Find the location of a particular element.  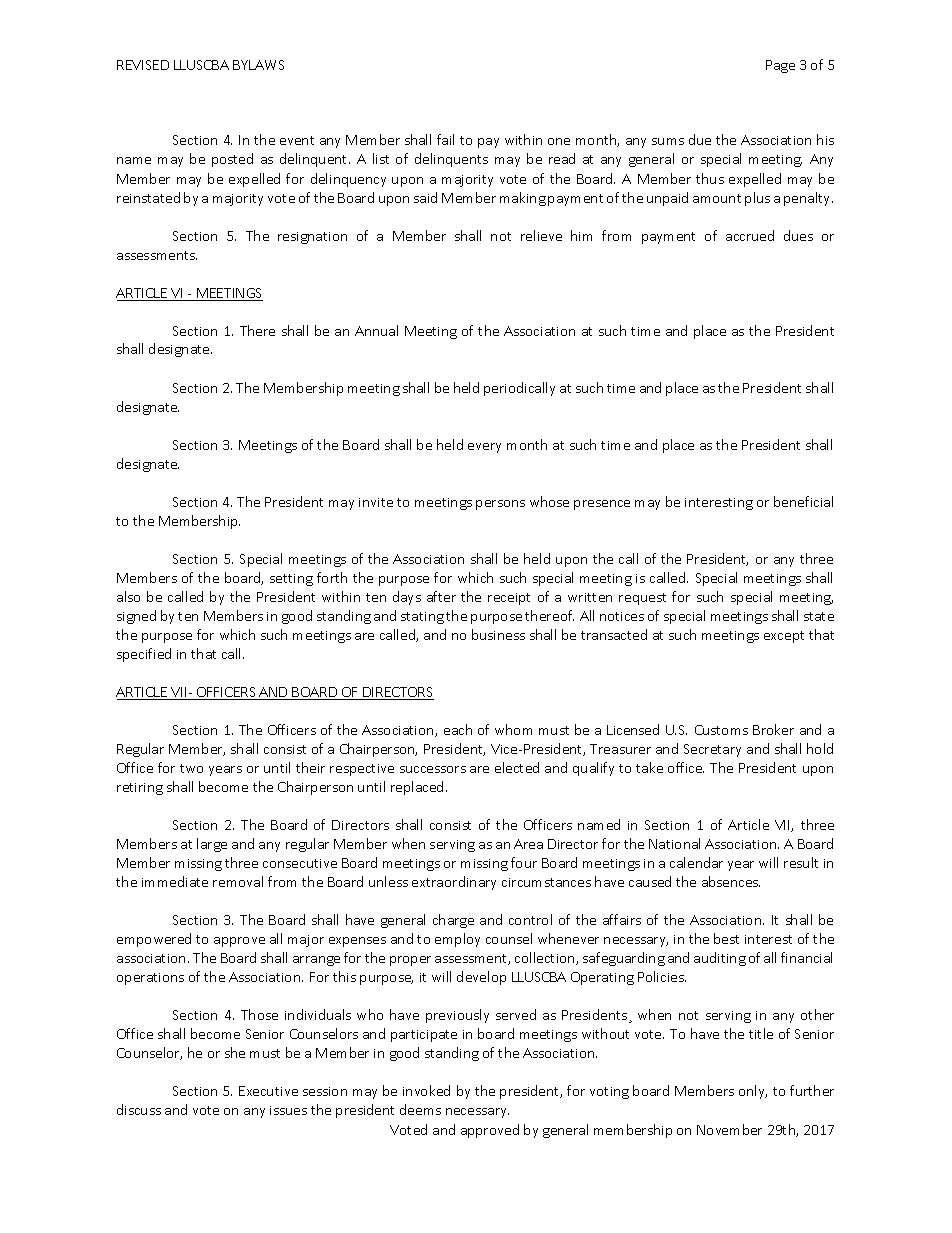

invoked is located at coordinates (426, 1090).
